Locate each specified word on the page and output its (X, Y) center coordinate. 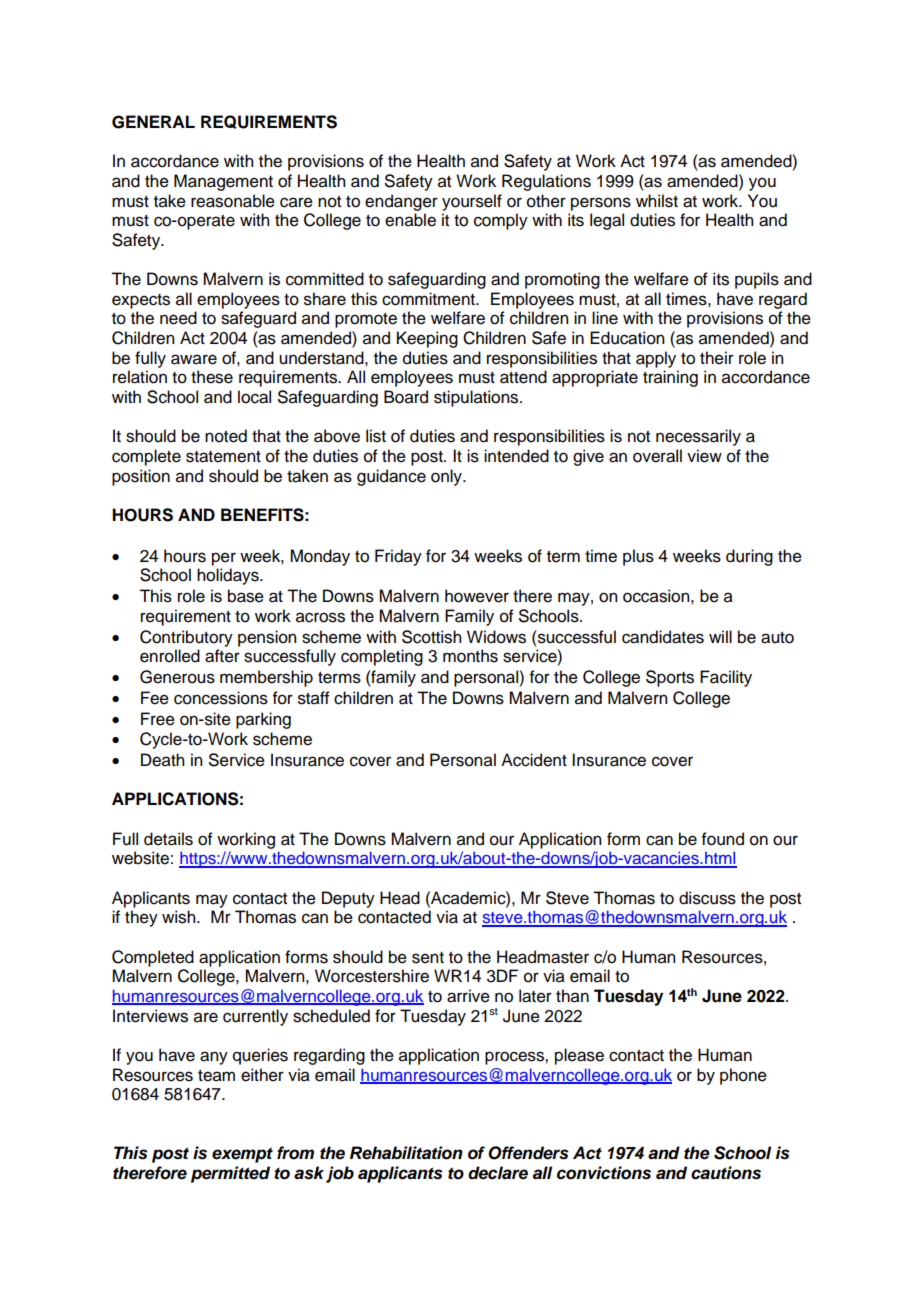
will (720, 636)
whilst (657, 201)
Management (223, 182)
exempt (242, 1155)
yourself (472, 202)
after (222, 656)
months (470, 656)
